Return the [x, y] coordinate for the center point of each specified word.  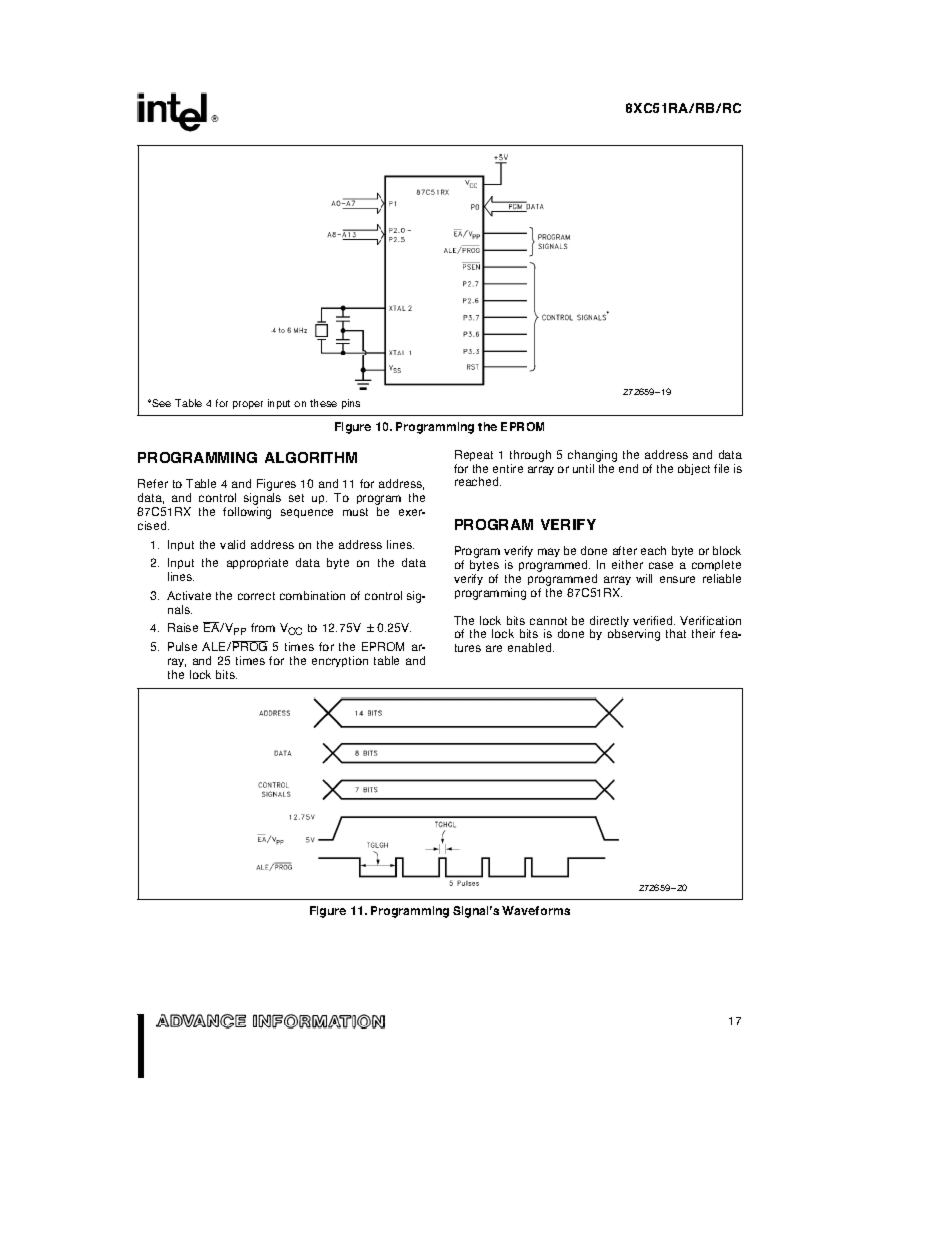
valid [232, 544]
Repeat [474, 455]
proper [248, 405]
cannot [548, 621]
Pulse [182, 646]
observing [634, 635]
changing [592, 456]
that [676, 633]
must [355, 512]
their [703, 633]
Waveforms [536, 910]
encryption [340, 661]
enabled [531, 647]
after [625, 550]
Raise [183, 627]
